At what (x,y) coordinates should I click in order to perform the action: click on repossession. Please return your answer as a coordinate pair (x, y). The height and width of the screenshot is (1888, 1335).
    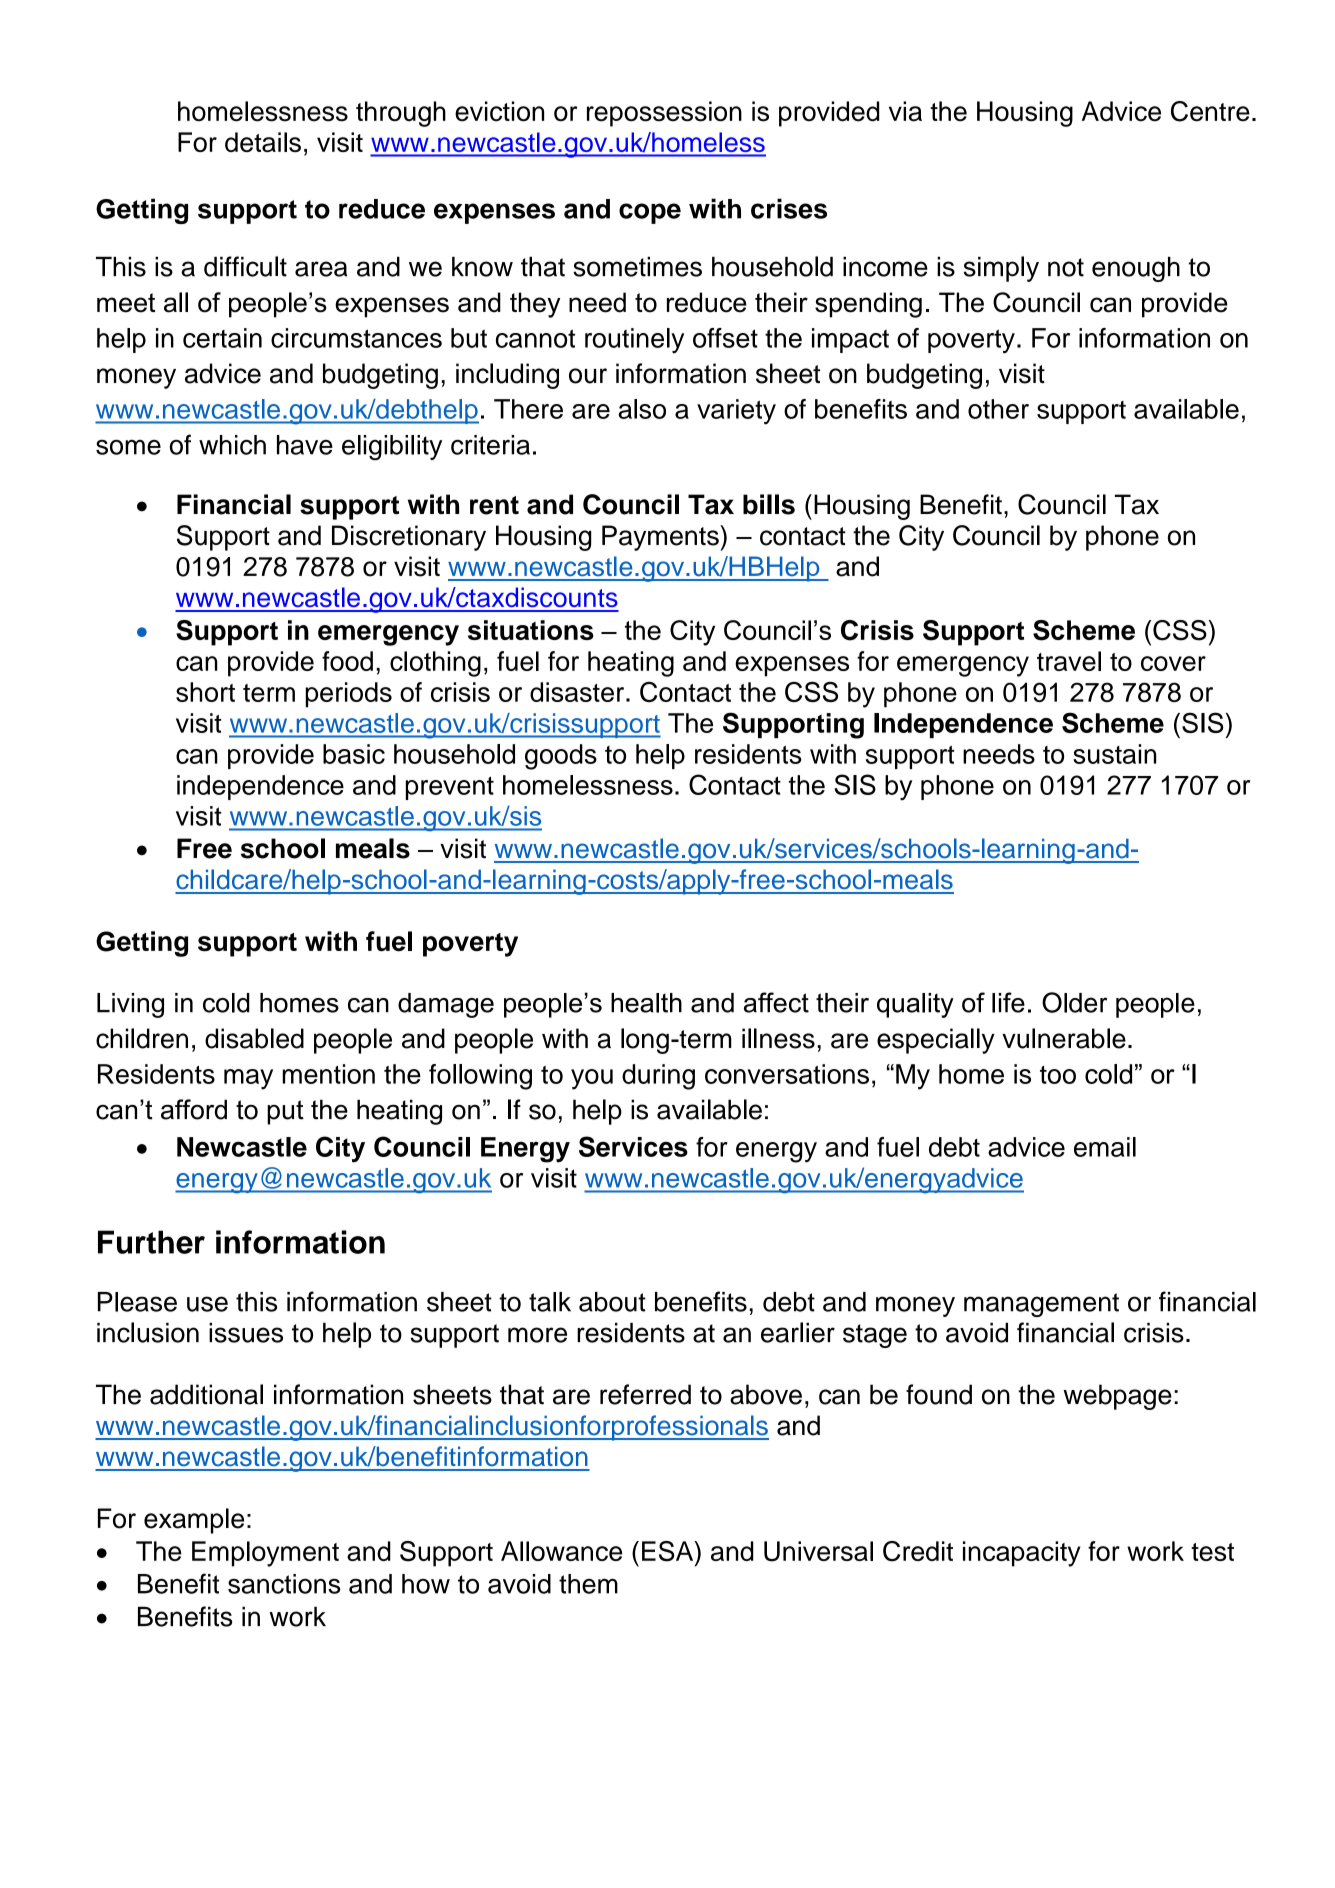
    Looking at the image, I should click on (664, 114).
